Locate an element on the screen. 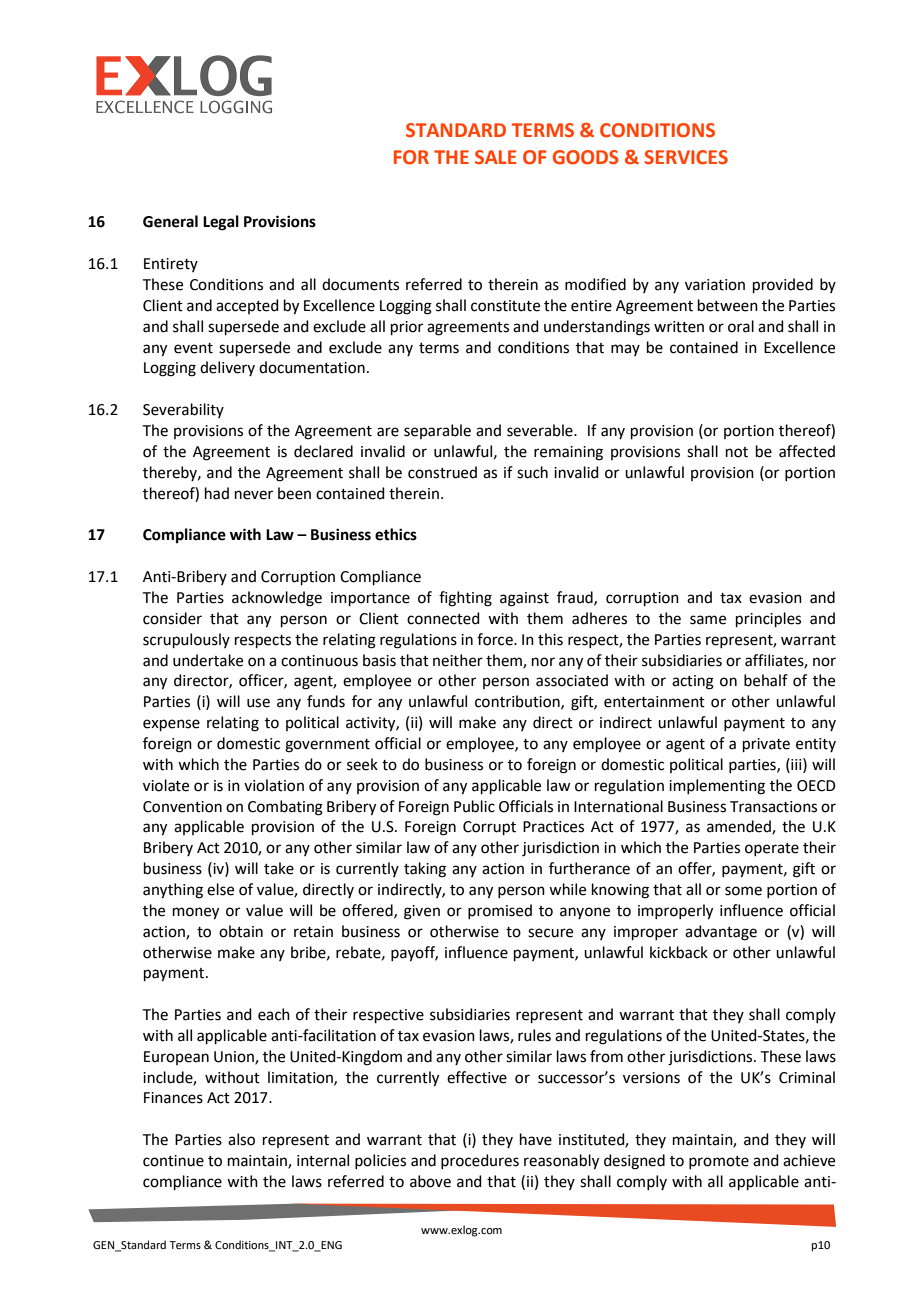  Legal is located at coordinates (221, 223).
